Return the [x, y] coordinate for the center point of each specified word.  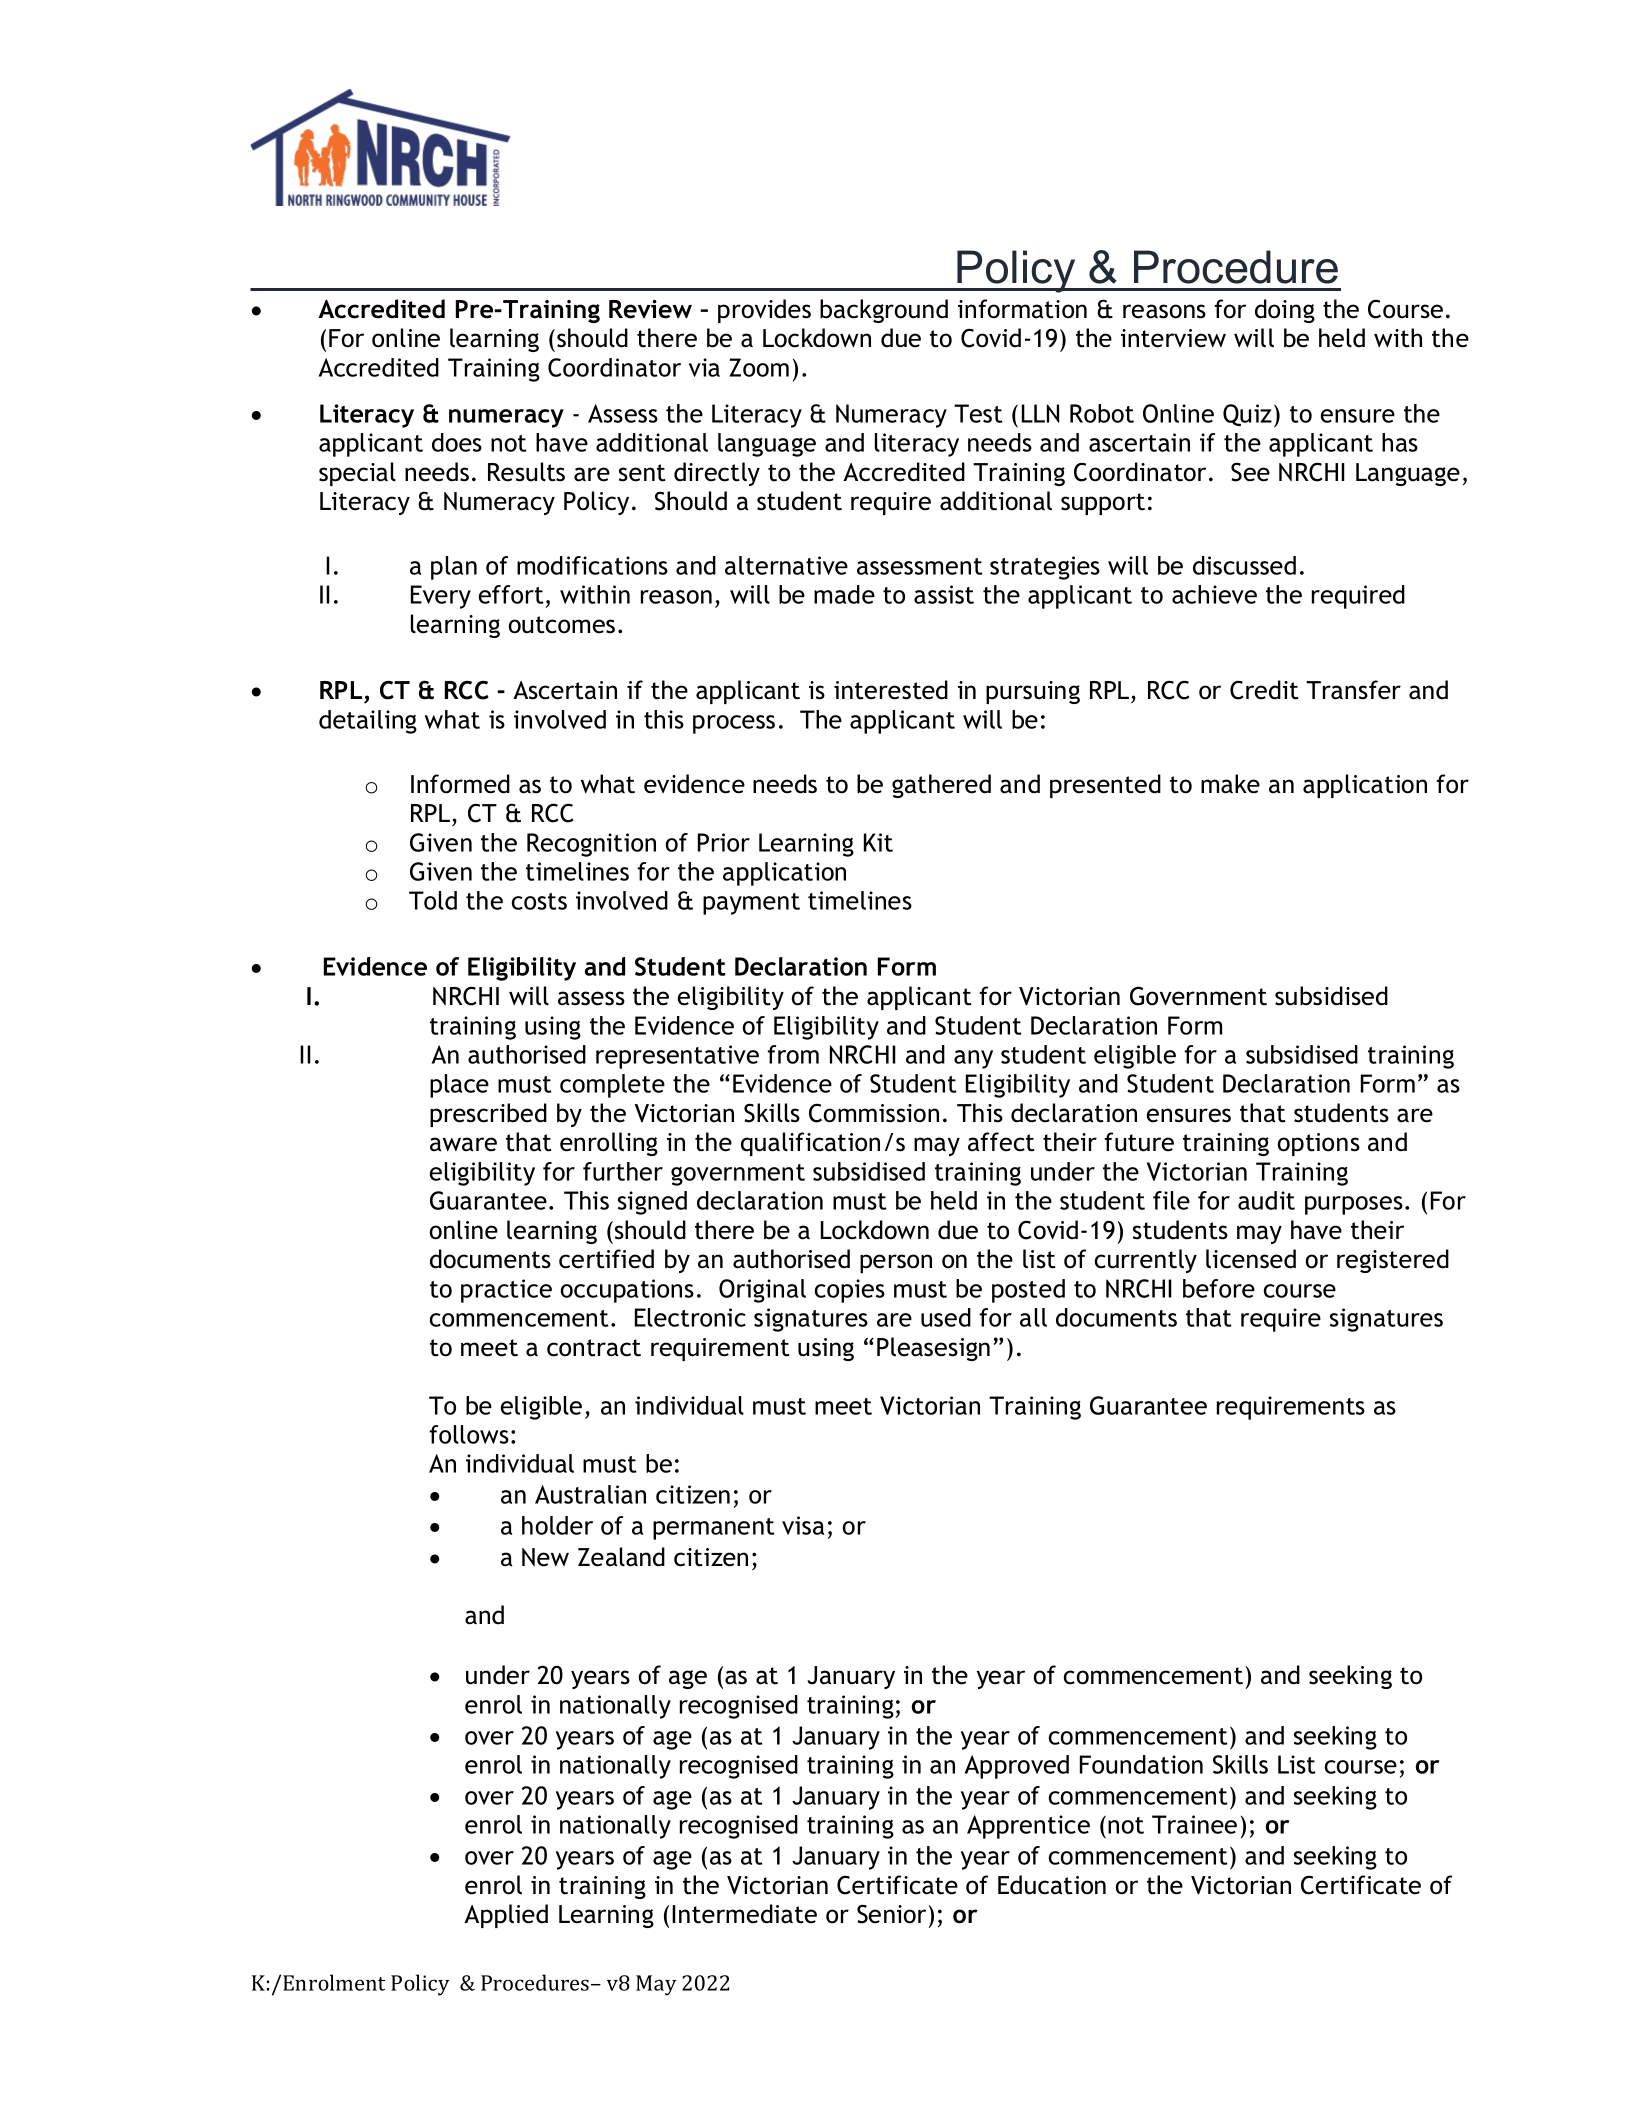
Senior [891, 1914]
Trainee [1194, 1824]
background [884, 311]
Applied [506, 1916]
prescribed [488, 1115]
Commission [874, 1113]
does [457, 442]
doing [1285, 311]
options [1319, 1144]
